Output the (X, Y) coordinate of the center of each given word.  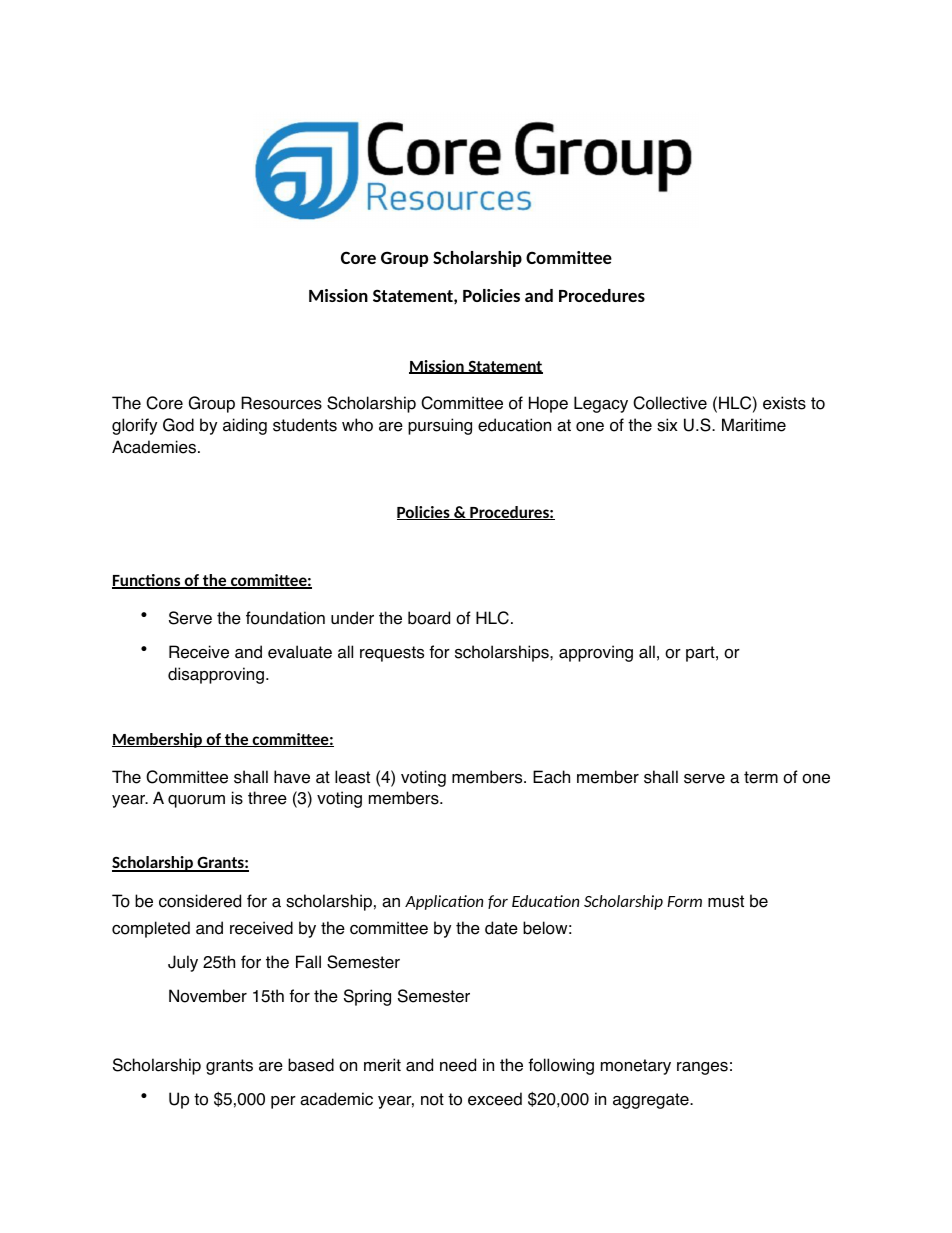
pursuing (440, 426)
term (761, 777)
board (429, 618)
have (292, 777)
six (667, 425)
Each (551, 777)
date (501, 928)
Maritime (754, 425)
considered (200, 901)
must (726, 901)
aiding (245, 426)
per (283, 1102)
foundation (285, 618)
